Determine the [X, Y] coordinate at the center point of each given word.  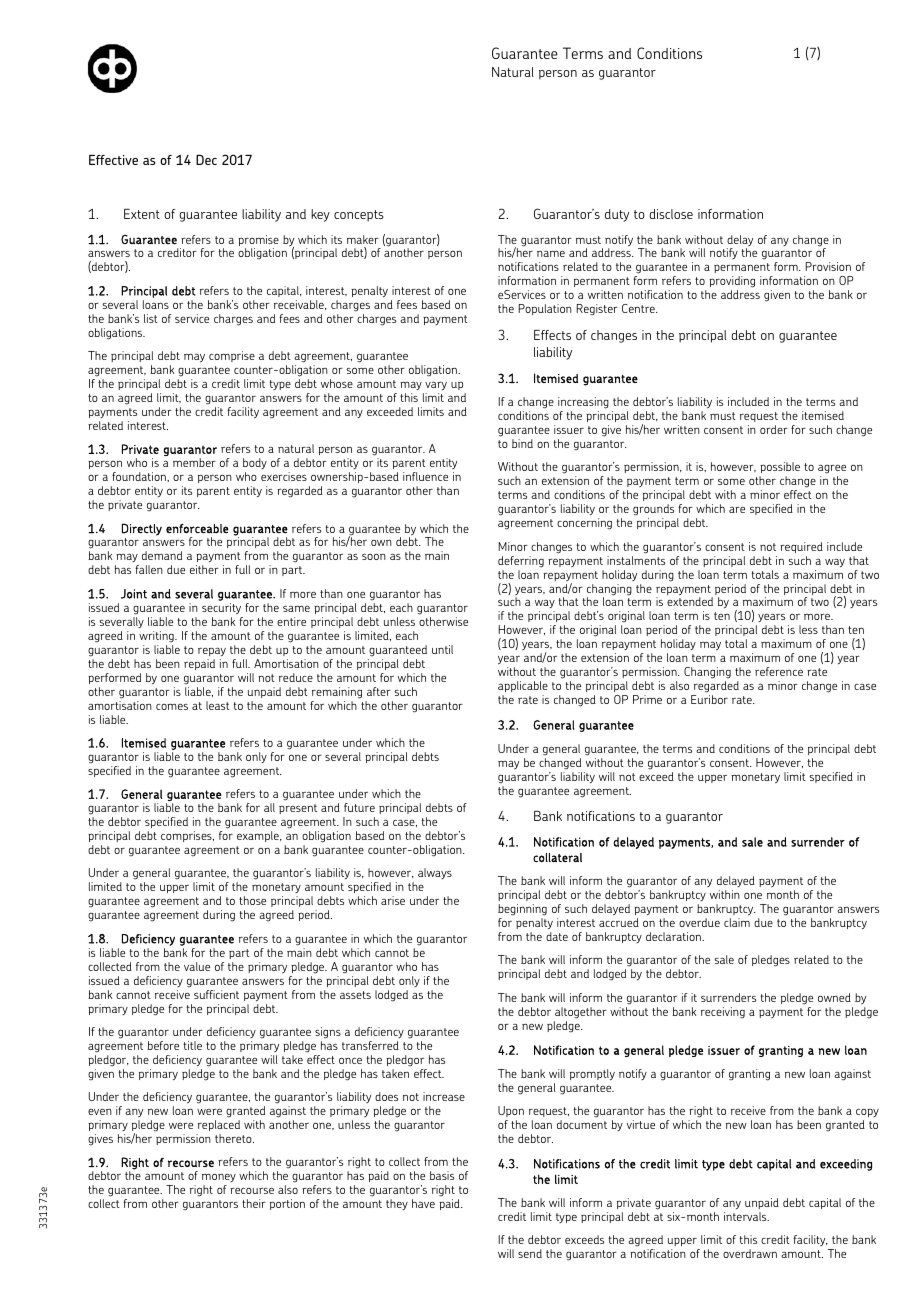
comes [172, 707]
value [197, 966]
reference [779, 671]
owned [834, 997]
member [194, 462]
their [254, 1203]
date [557, 936]
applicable [523, 688]
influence [425, 476]
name [551, 254]
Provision [828, 266]
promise [258, 242]
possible [779, 469]
